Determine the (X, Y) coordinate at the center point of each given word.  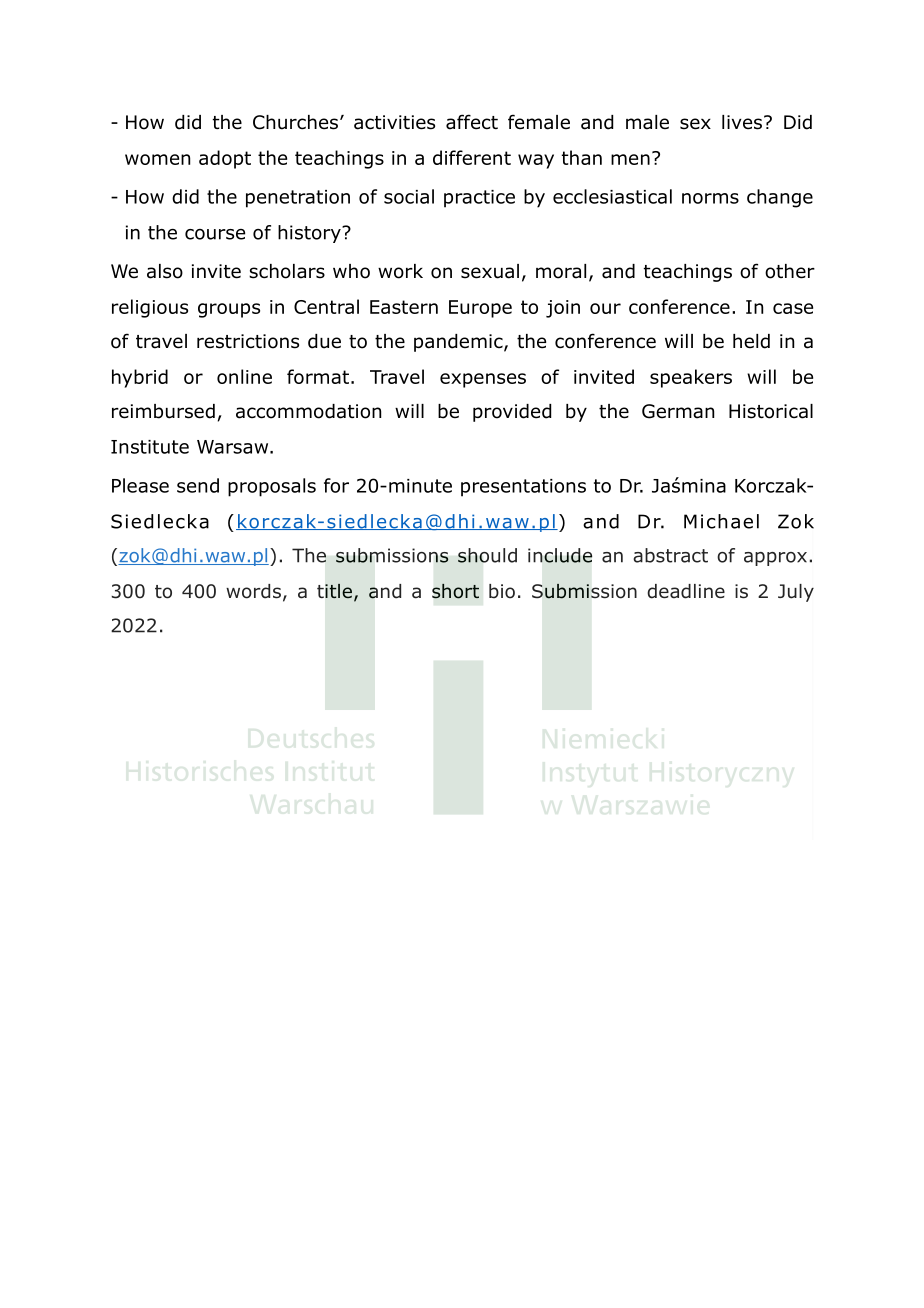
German (678, 411)
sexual (490, 271)
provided (512, 413)
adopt (225, 159)
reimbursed (163, 411)
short (455, 591)
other (790, 271)
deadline (686, 591)
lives (742, 122)
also (165, 271)
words (253, 591)
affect (472, 122)
